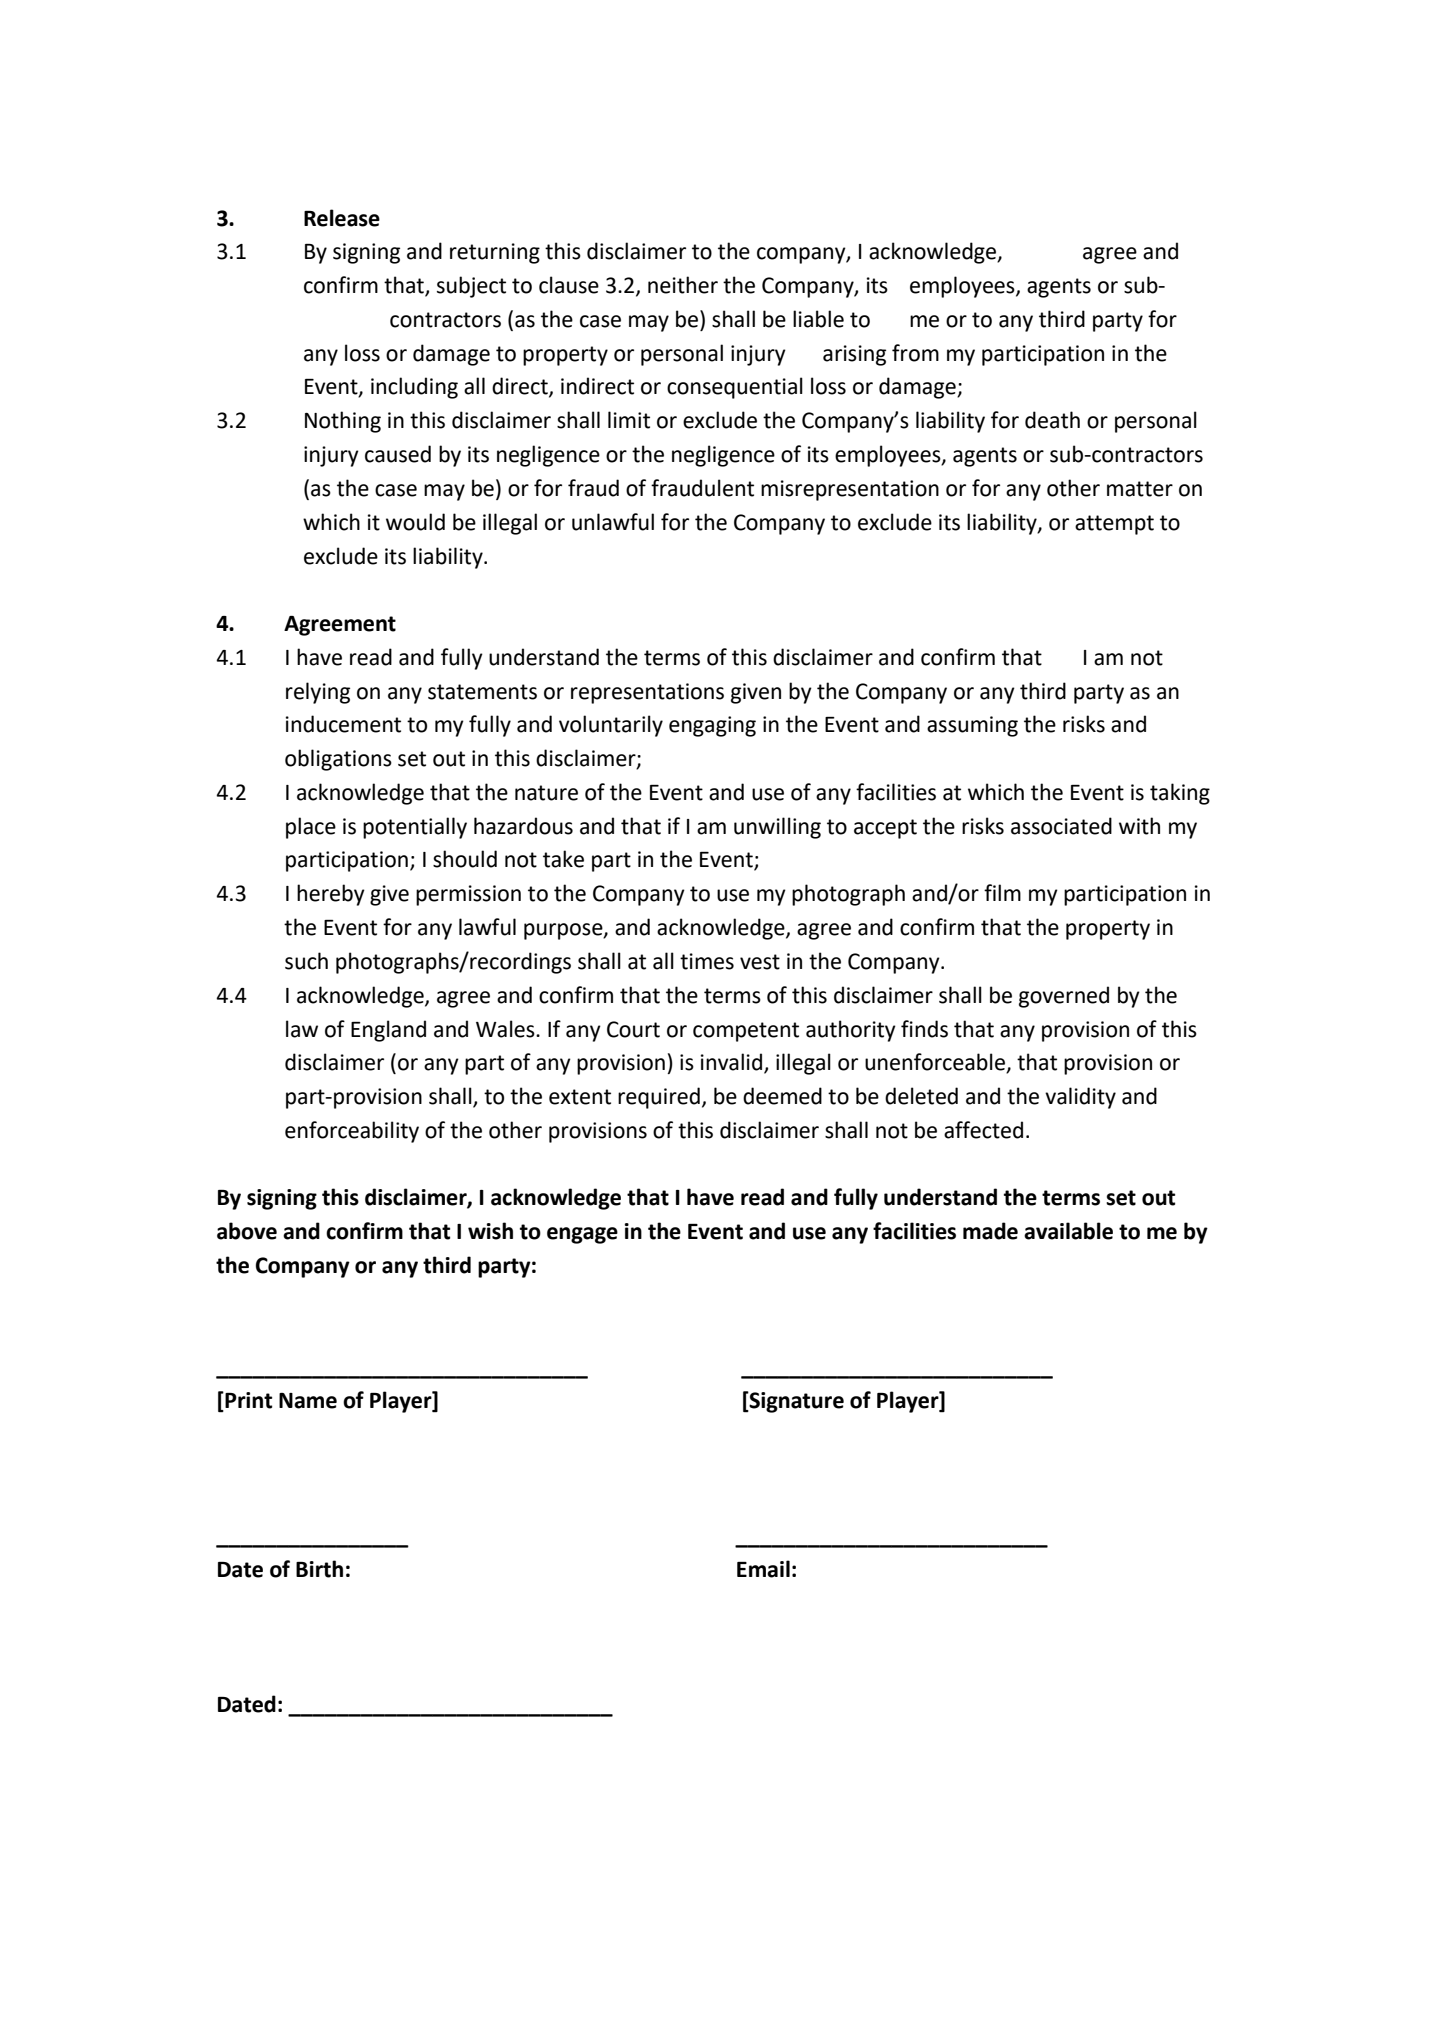 The image size is (1431, 2026). Describe the element at coordinates (331, 895) in the screenshot. I see `hereby` at that location.
